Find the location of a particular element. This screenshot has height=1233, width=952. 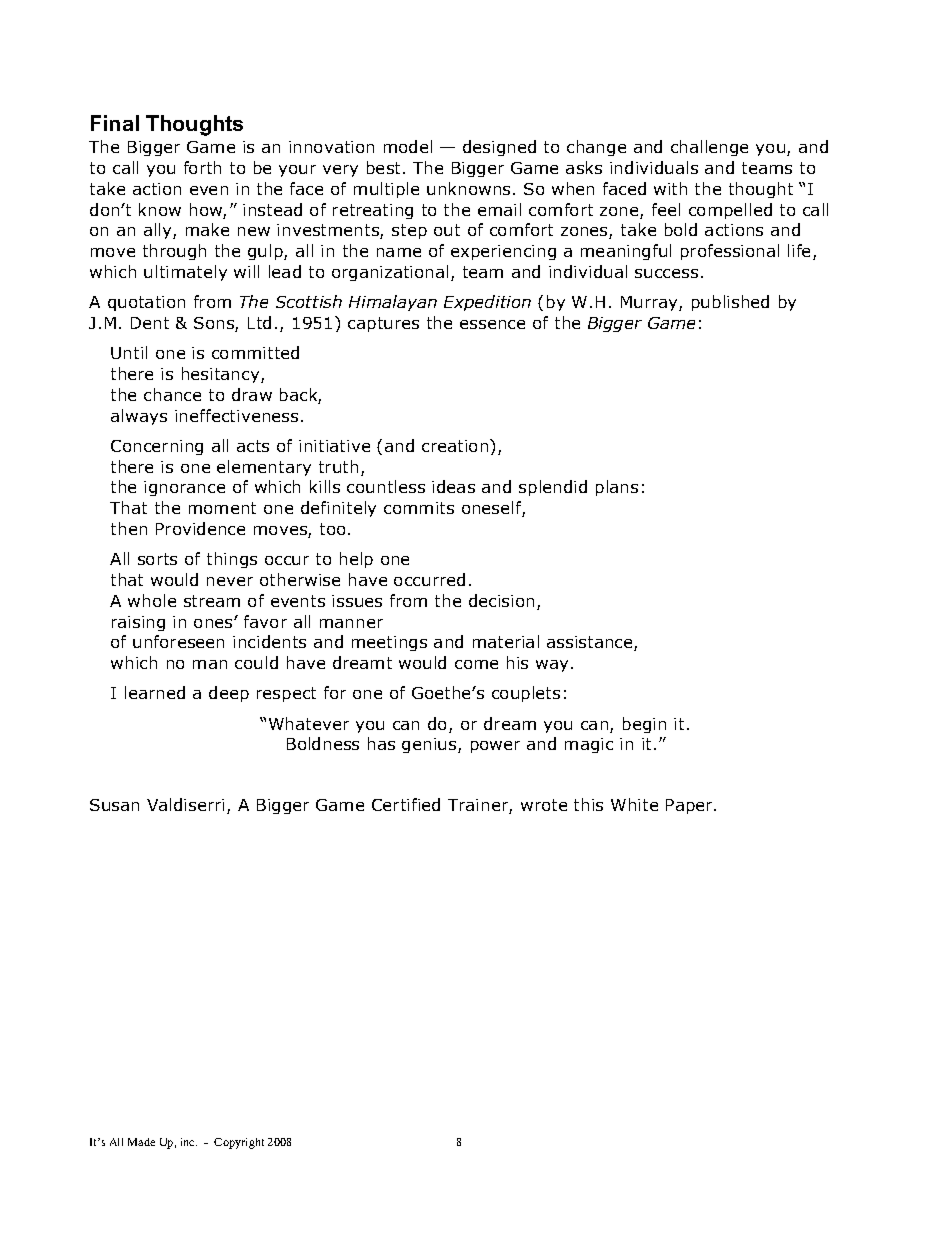

ignorance is located at coordinates (184, 488).
